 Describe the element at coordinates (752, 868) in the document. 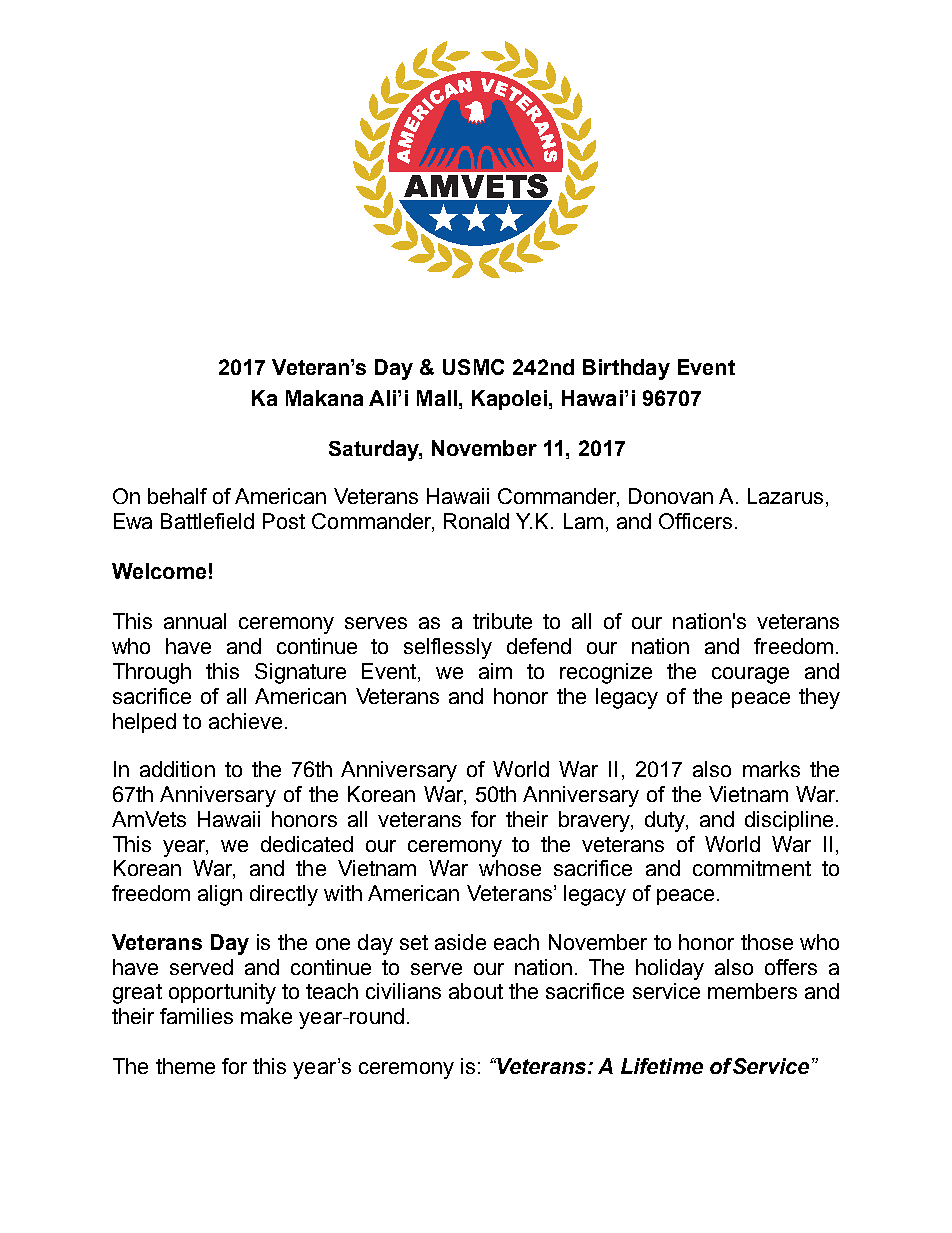

I see `commitment` at that location.
